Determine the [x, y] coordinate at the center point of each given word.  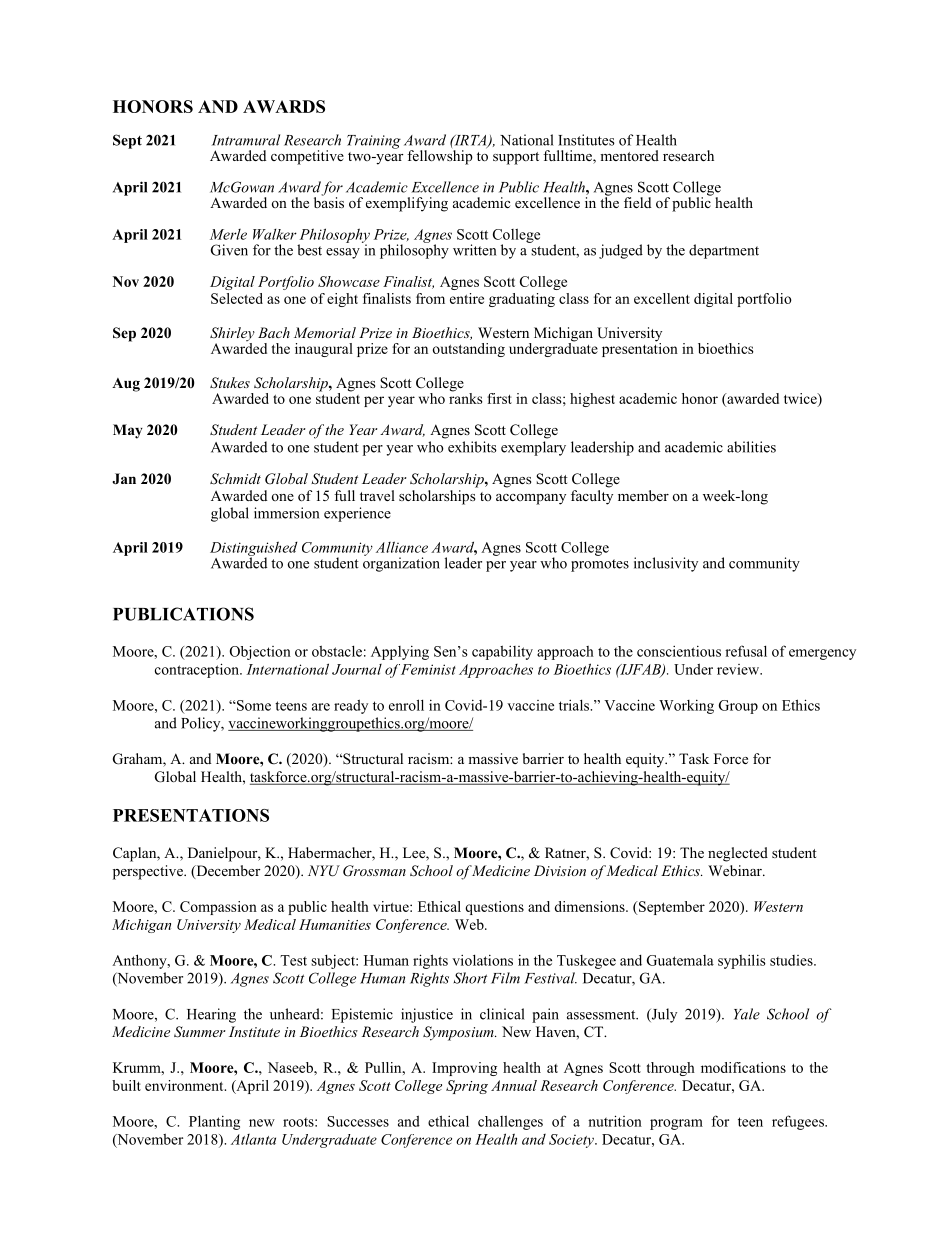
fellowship [440, 157]
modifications [743, 1067]
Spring [467, 1087]
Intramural [246, 140]
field [637, 202]
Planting [214, 1122]
